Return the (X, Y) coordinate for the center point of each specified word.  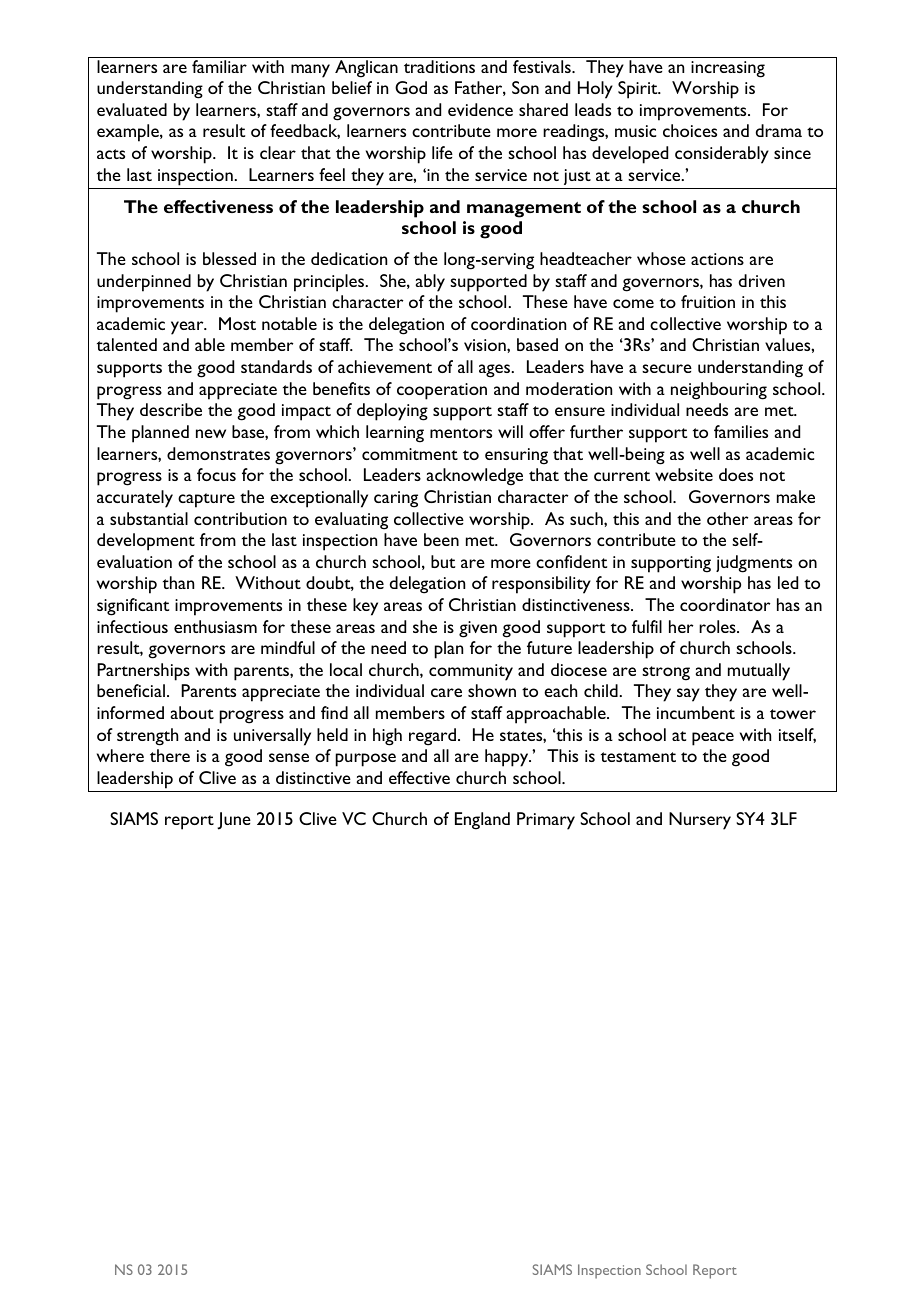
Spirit (639, 90)
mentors (461, 433)
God (411, 87)
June (234, 821)
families (741, 431)
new (211, 433)
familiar (219, 66)
